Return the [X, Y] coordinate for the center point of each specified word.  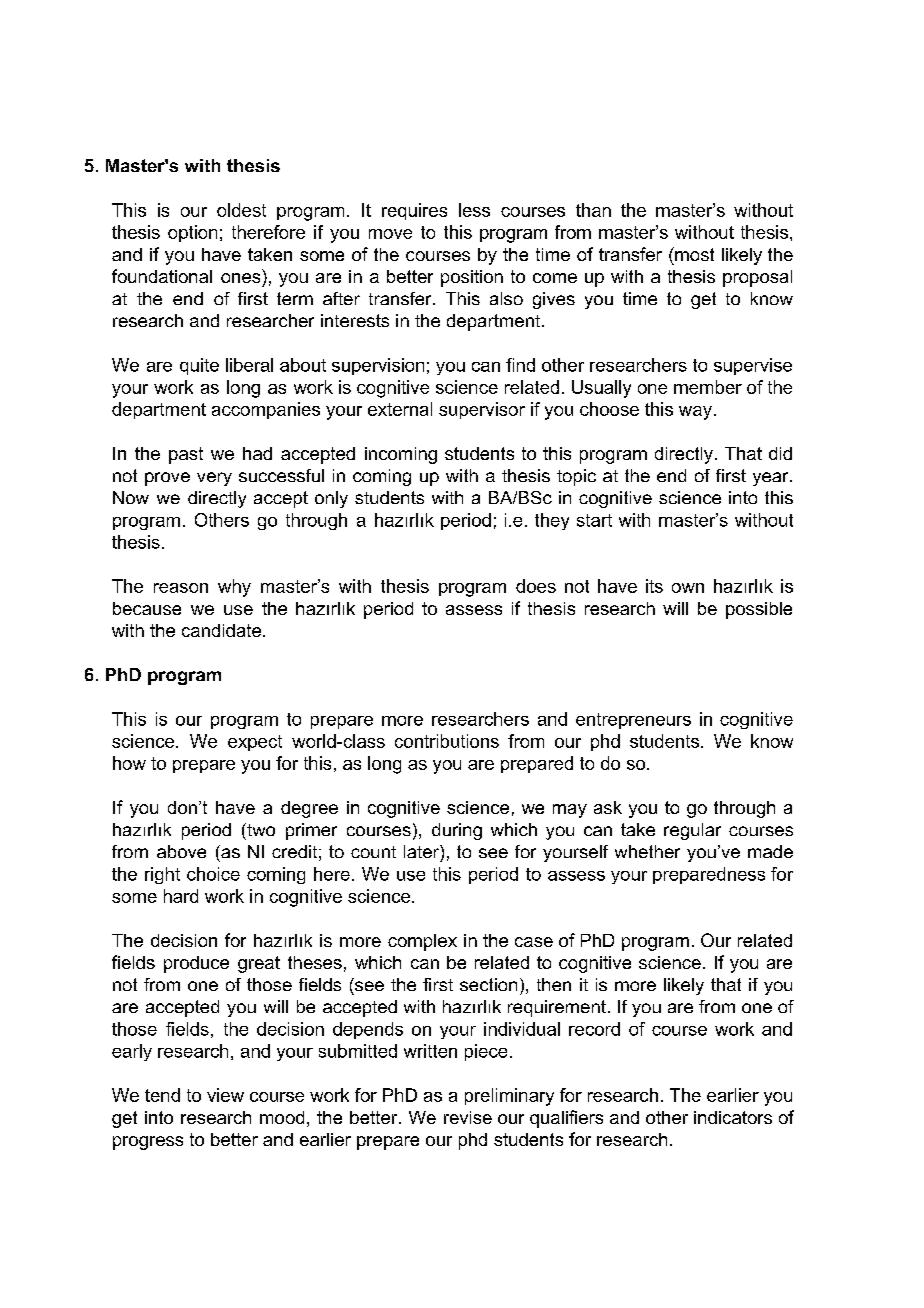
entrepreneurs [633, 721]
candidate [221, 630]
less [474, 210]
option [192, 233]
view [225, 1095]
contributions [447, 741]
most [693, 254]
